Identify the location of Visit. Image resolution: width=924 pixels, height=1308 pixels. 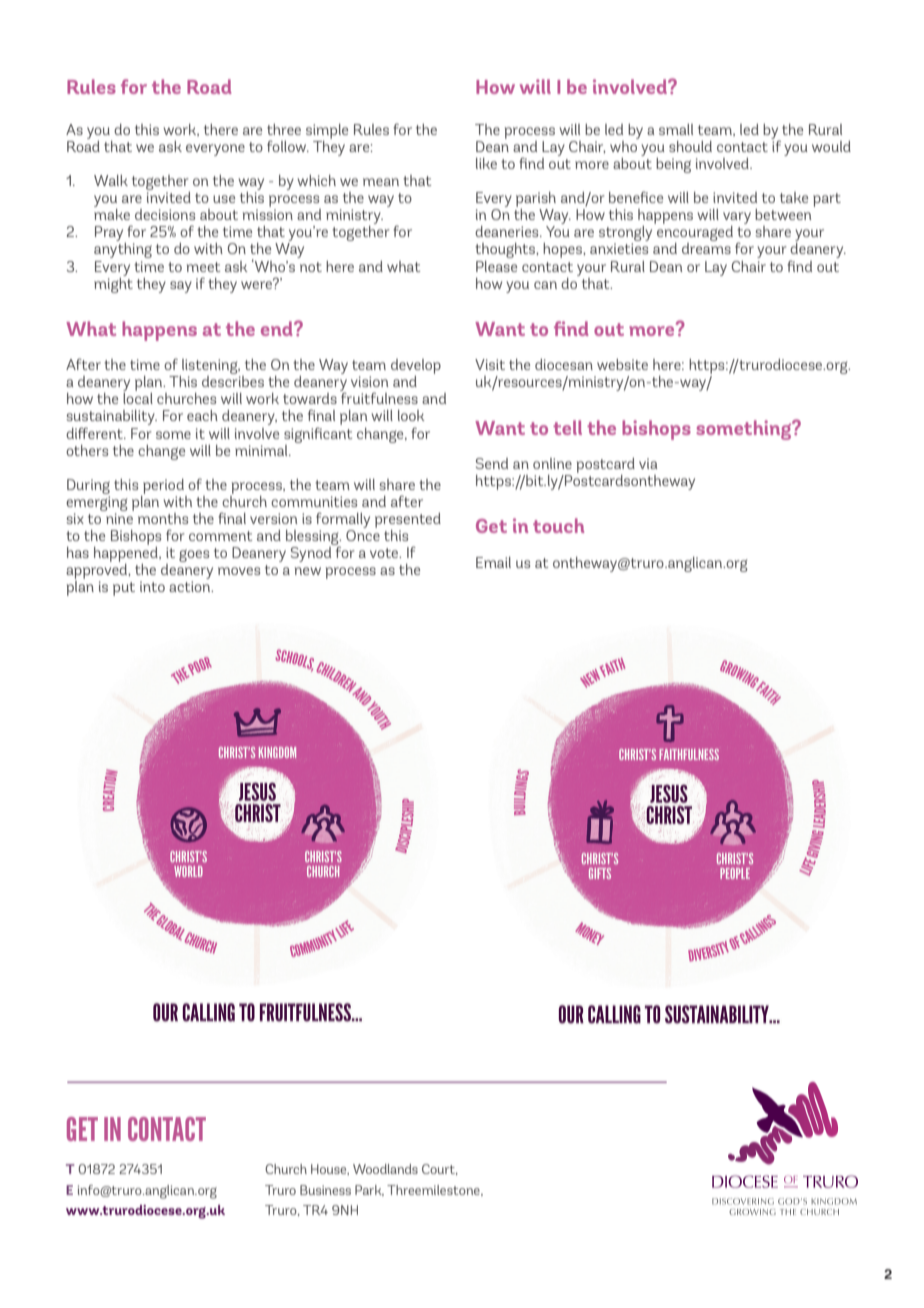
(490, 364).
